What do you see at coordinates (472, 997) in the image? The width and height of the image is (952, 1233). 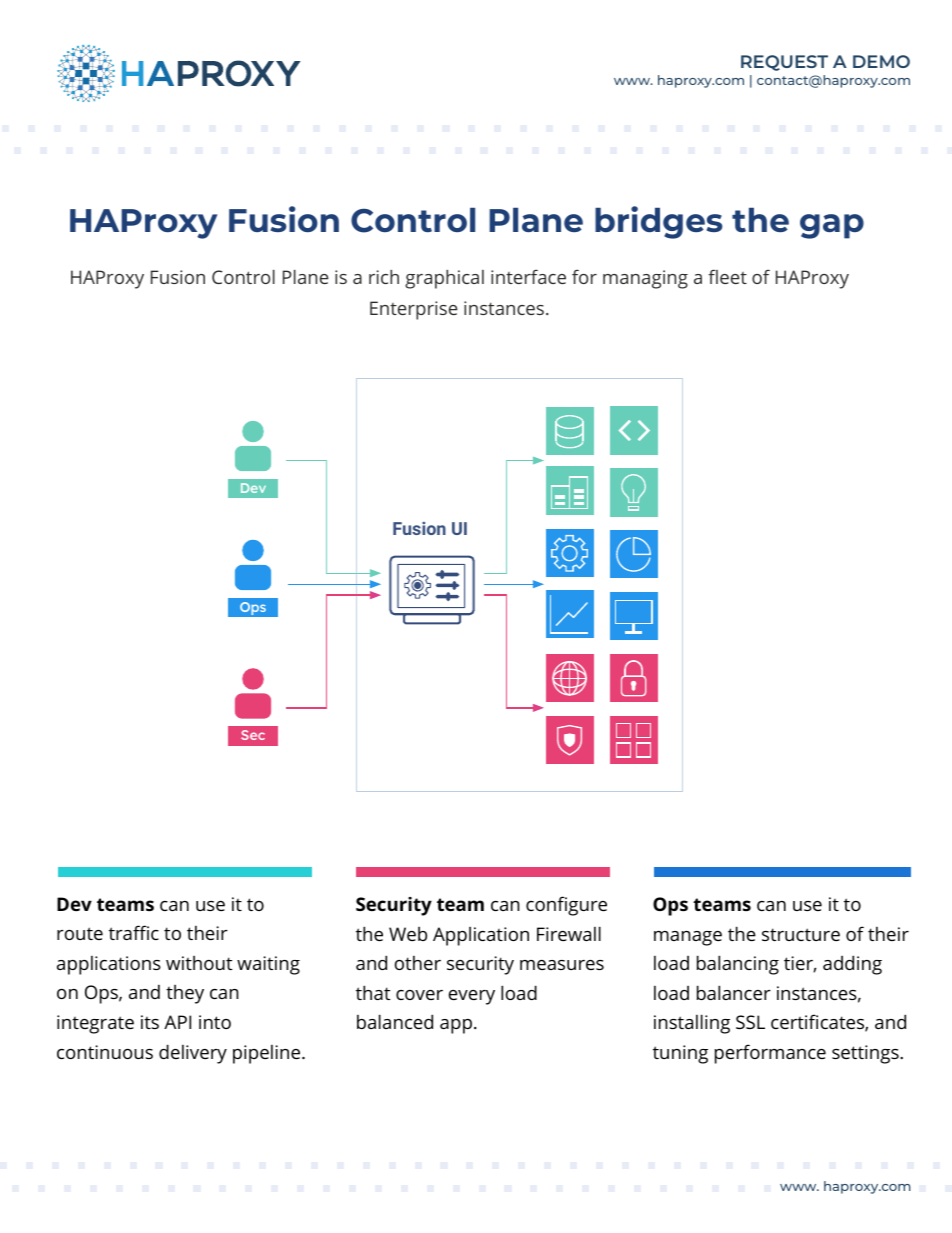 I see `every` at bounding box center [472, 997].
